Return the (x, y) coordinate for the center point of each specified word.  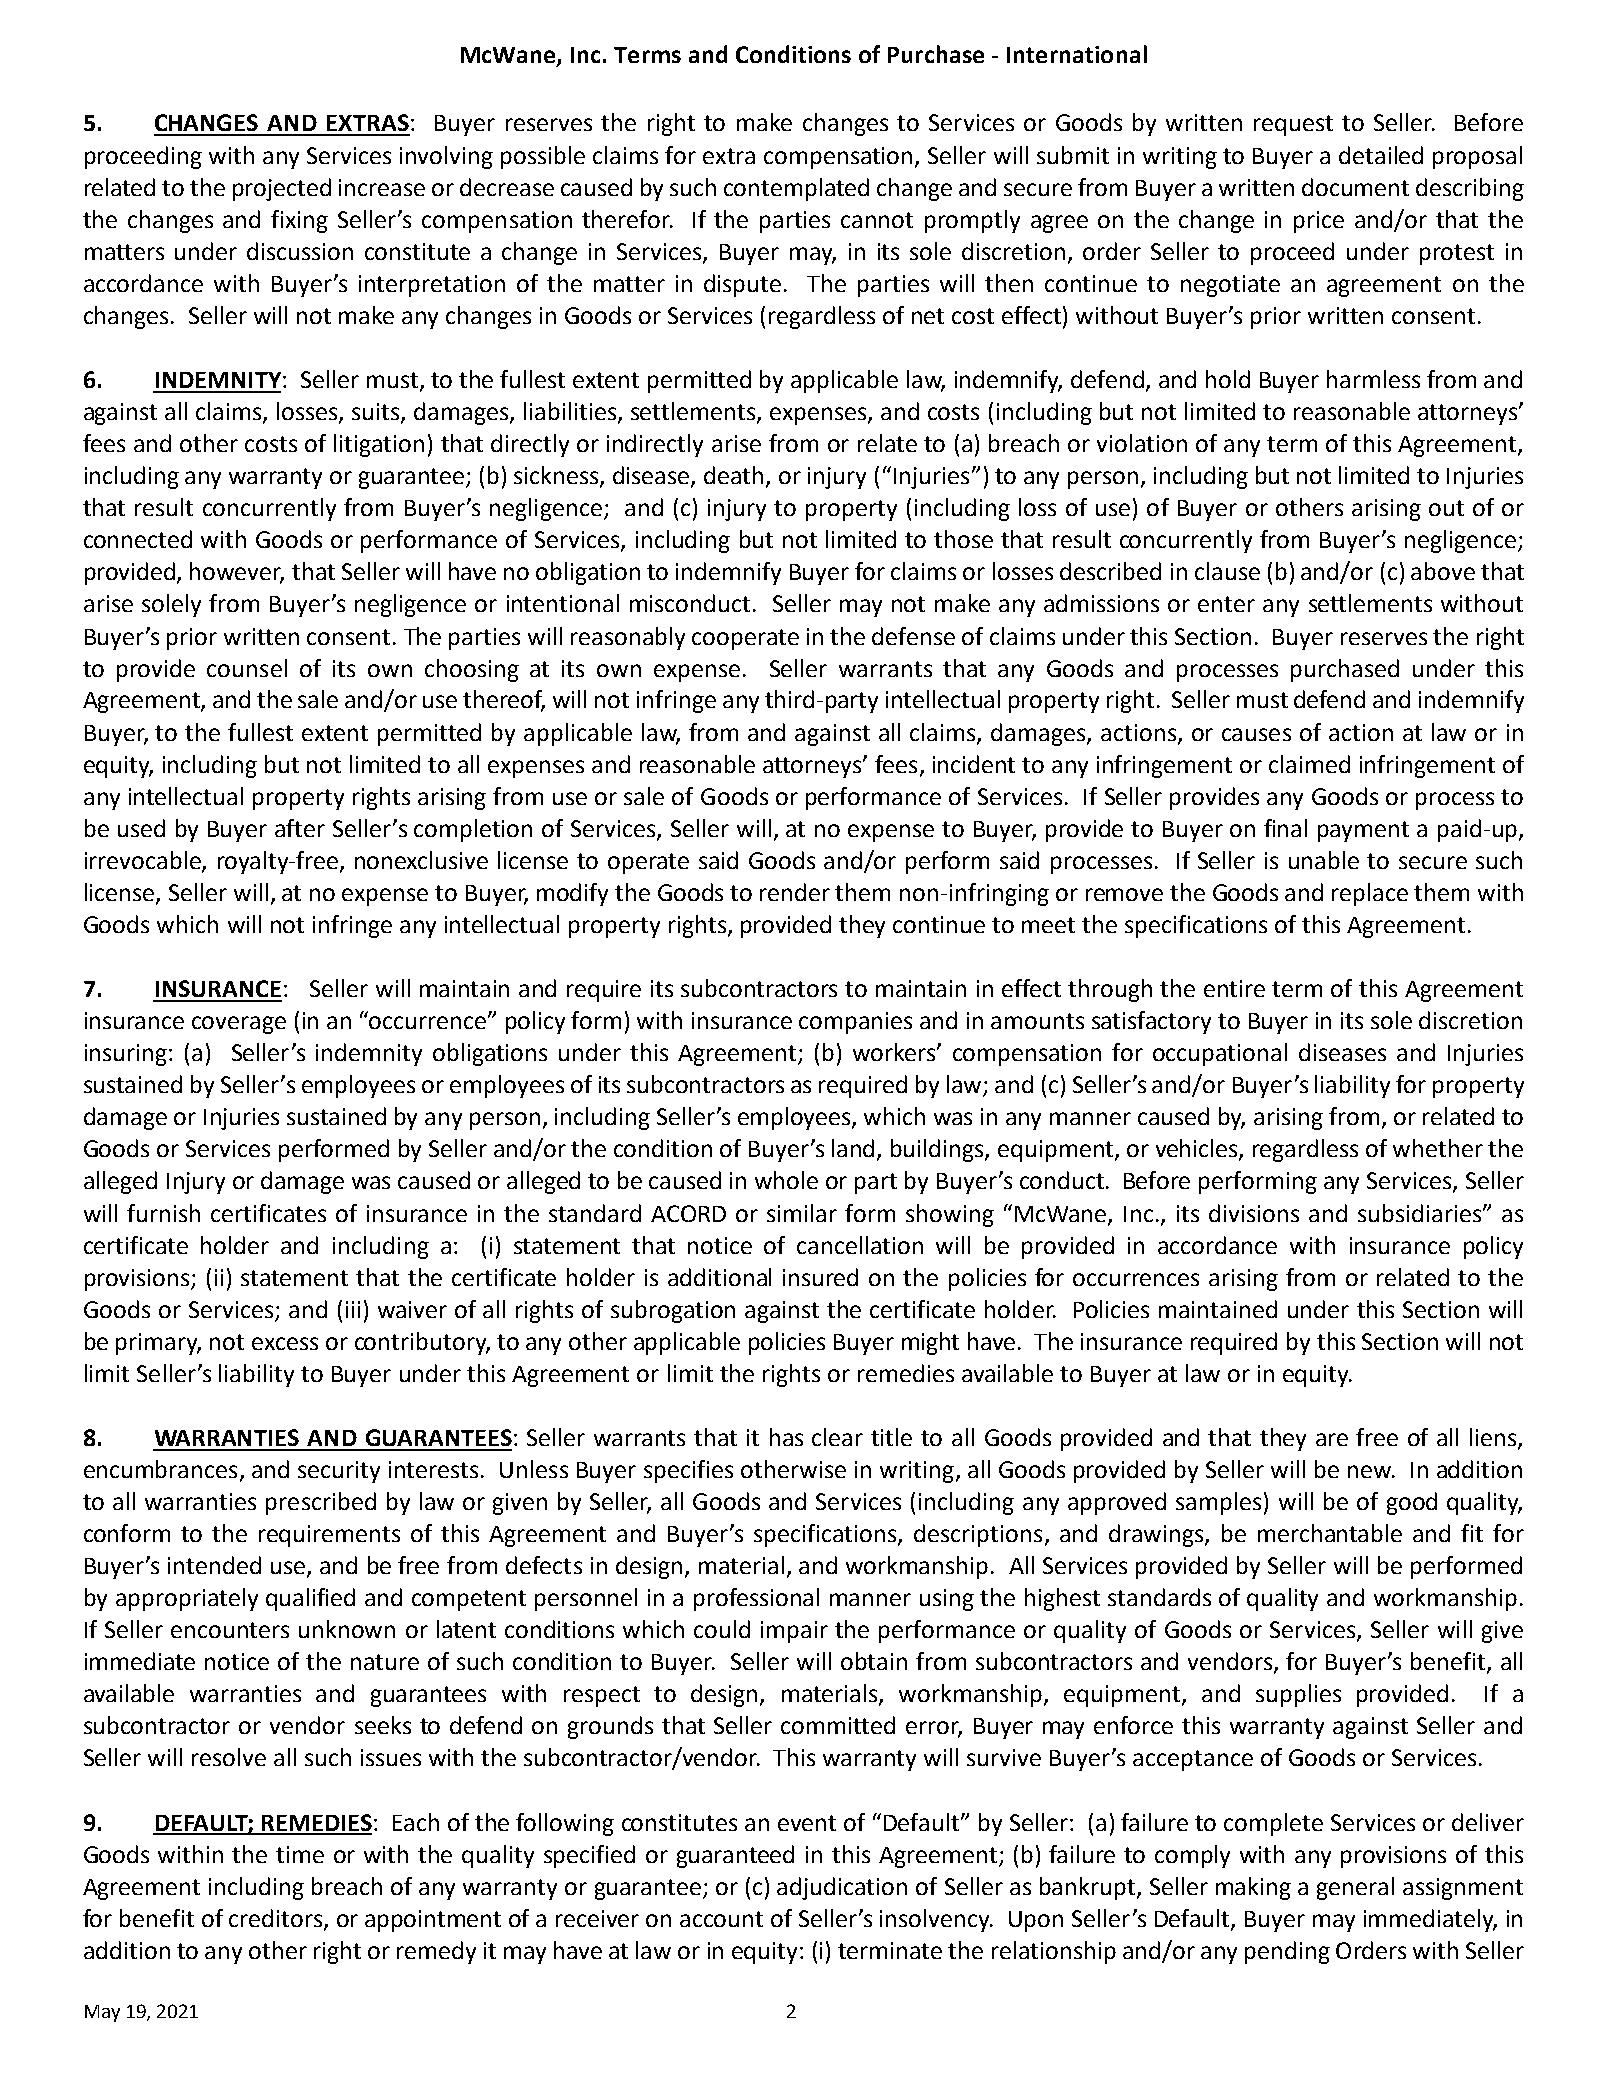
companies (855, 1023)
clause (1227, 571)
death (733, 475)
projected (282, 189)
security (339, 1472)
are (1332, 1439)
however (237, 572)
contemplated (796, 189)
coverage (239, 1025)
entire (1234, 988)
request (1293, 125)
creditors (277, 1919)
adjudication (842, 1888)
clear (837, 1437)
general (1355, 1888)
